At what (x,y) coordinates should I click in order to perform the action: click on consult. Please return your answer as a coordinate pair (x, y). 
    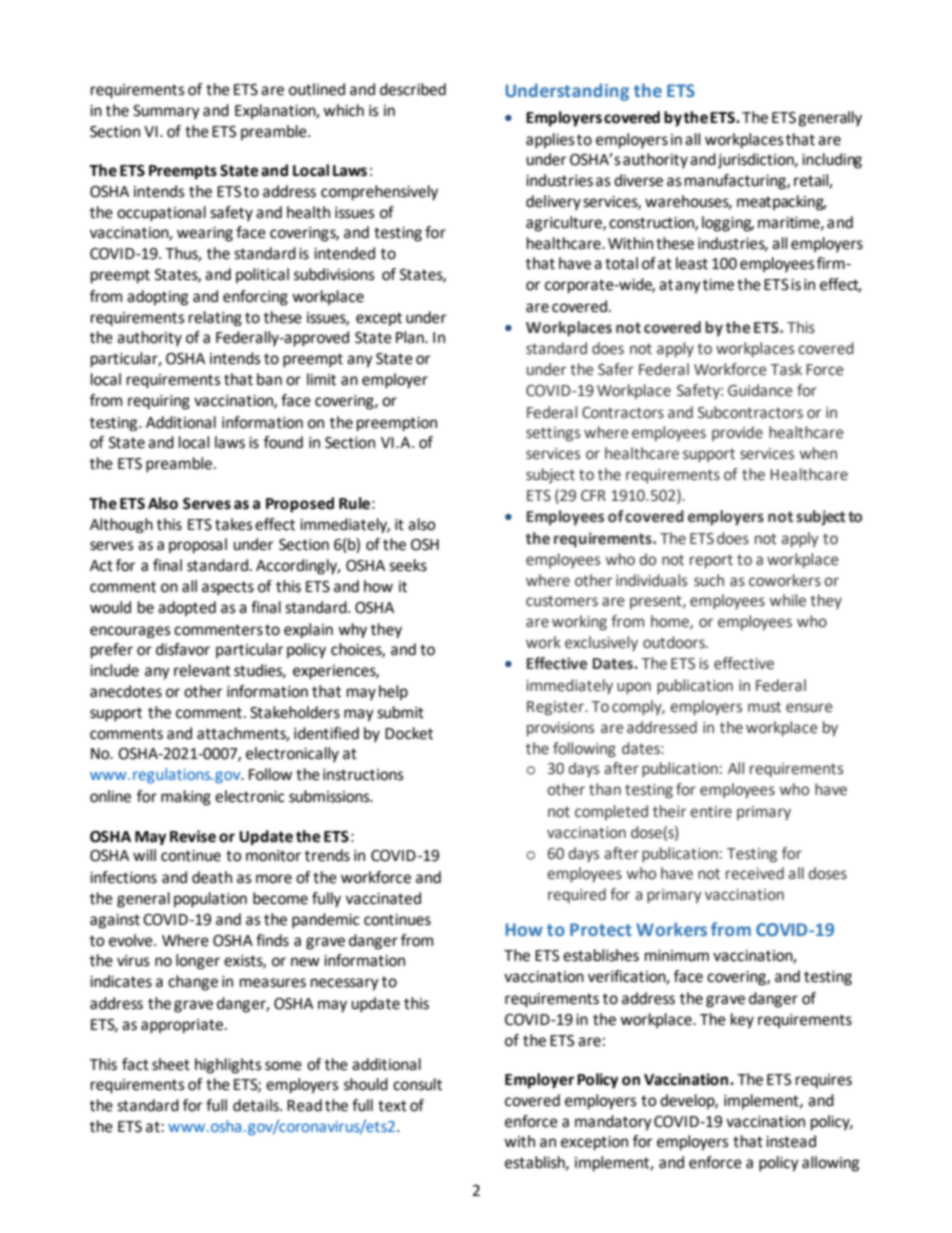
    Looking at the image, I should click on (417, 1084).
